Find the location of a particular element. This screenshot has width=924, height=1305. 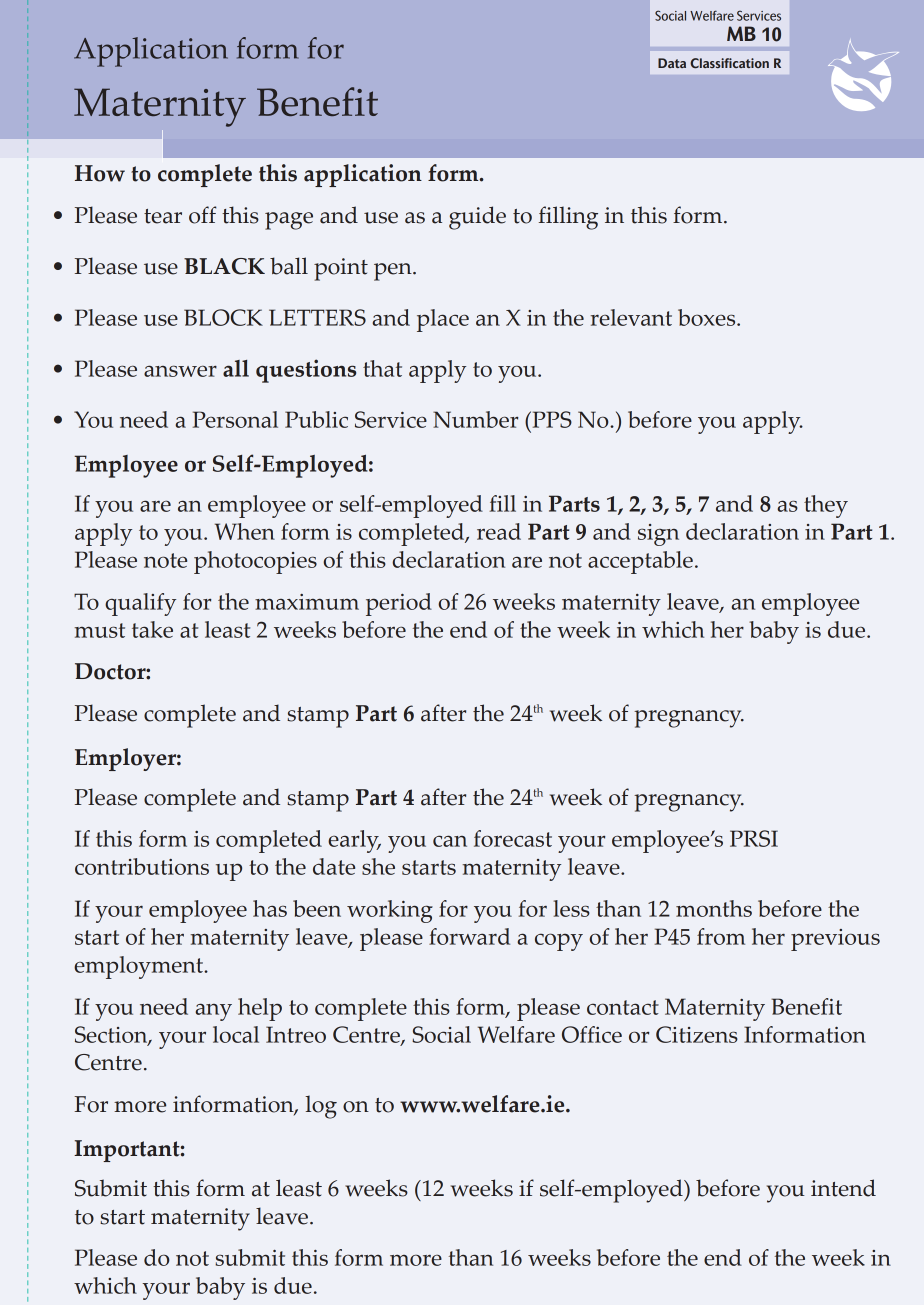

contributions is located at coordinates (142, 866).
